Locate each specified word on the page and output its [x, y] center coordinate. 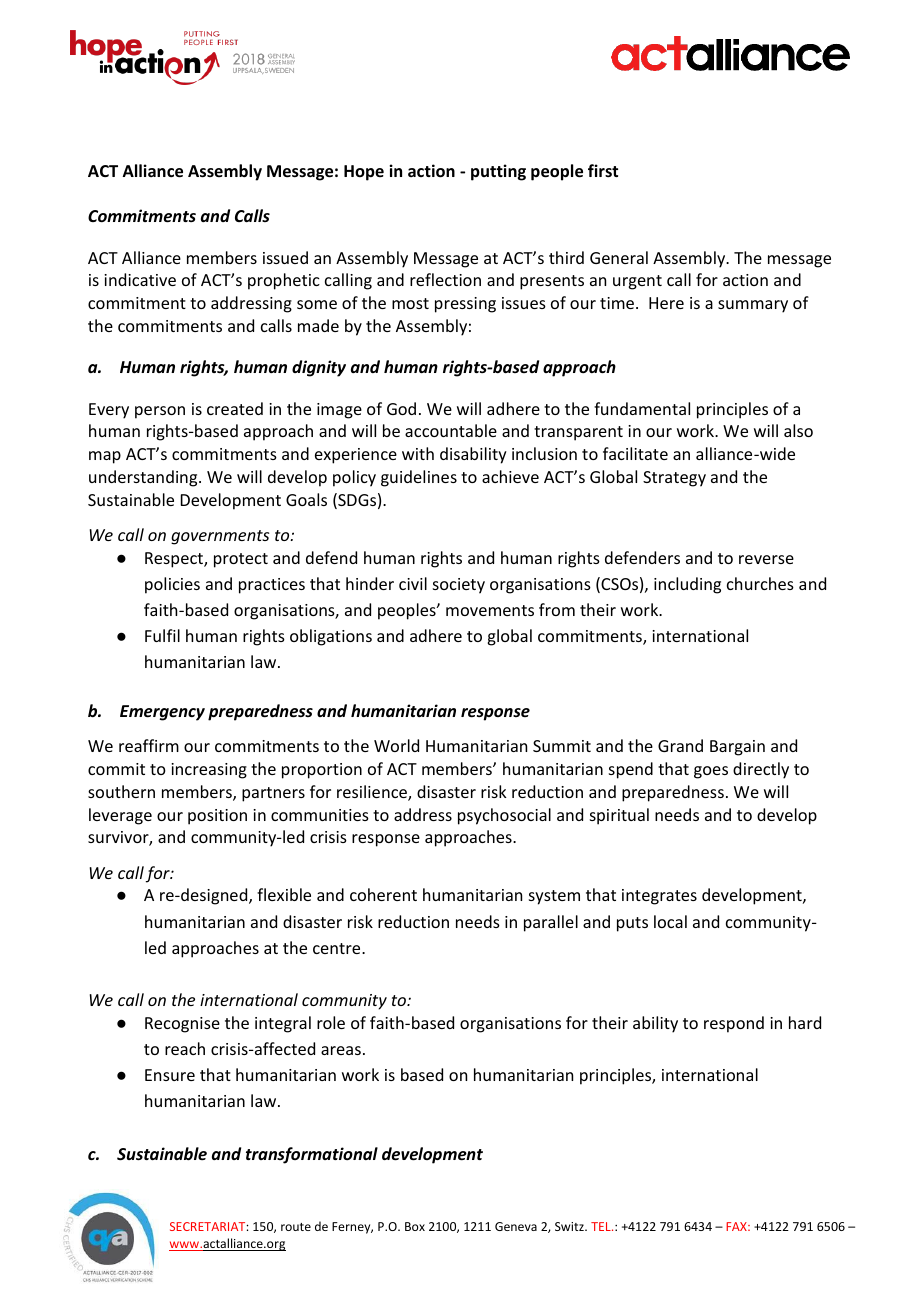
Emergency [162, 713]
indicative [140, 279]
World [396, 745]
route [296, 1227]
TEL [602, 1226]
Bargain [737, 748]
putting [498, 172]
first [603, 170]
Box [415, 1226]
